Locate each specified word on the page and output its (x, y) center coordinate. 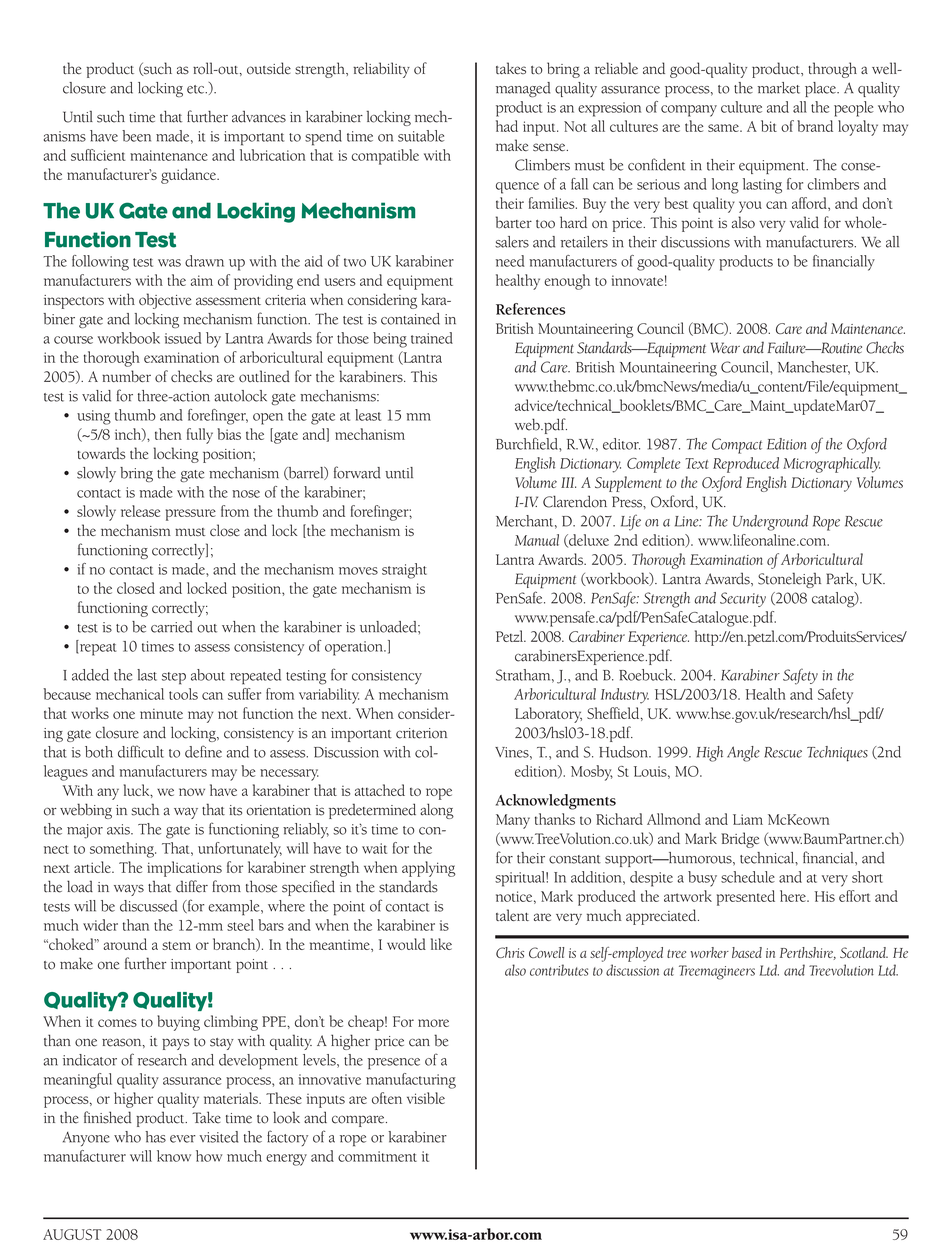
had (507, 126)
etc (197, 89)
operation (355, 648)
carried (172, 627)
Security (743, 599)
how (209, 1156)
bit (769, 126)
